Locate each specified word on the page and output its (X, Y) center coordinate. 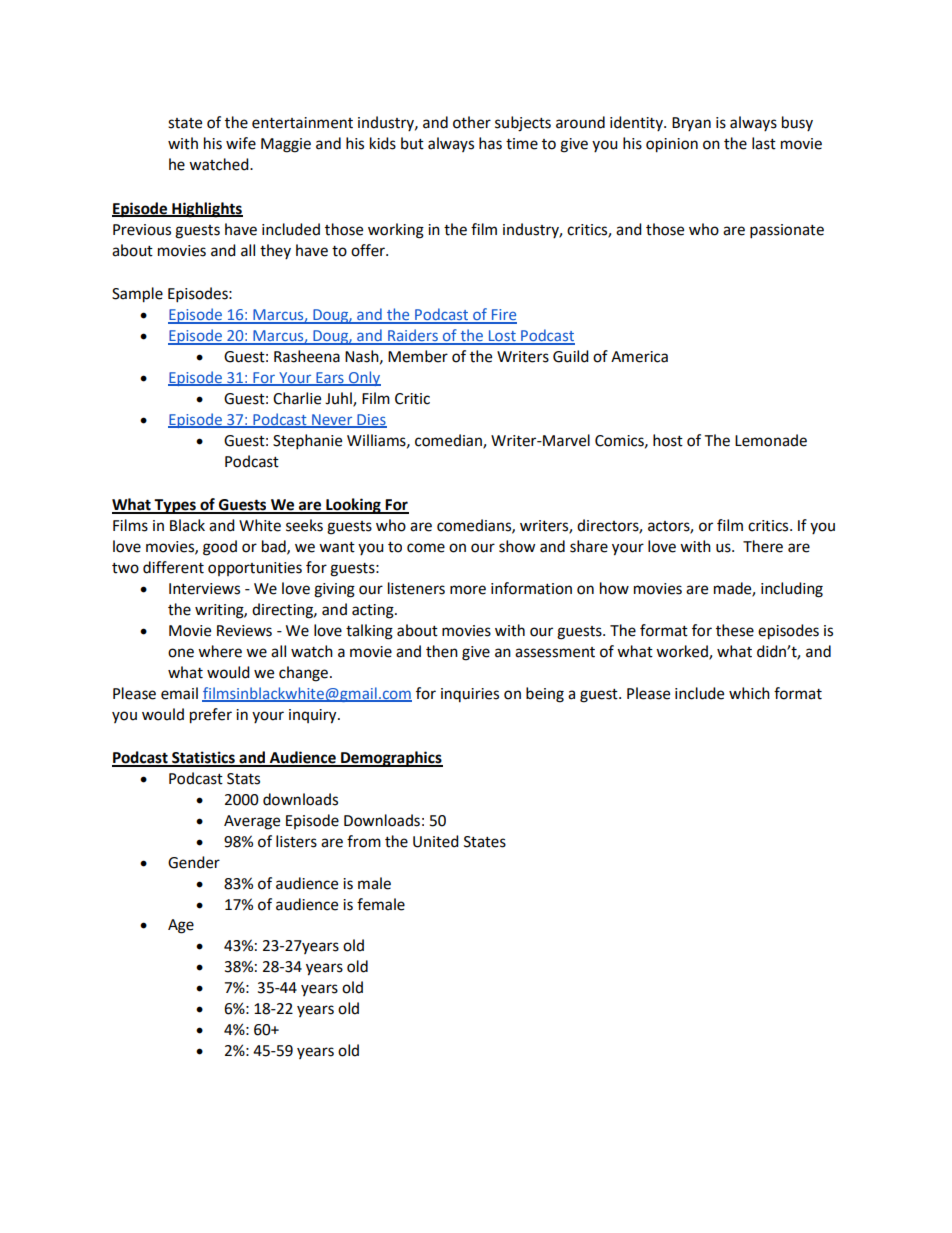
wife (241, 143)
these (735, 630)
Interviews (204, 589)
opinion (672, 145)
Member (418, 356)
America (639, 357)
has (490, 143)
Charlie (297, 398)
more (468, 590)
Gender (194, 862)
